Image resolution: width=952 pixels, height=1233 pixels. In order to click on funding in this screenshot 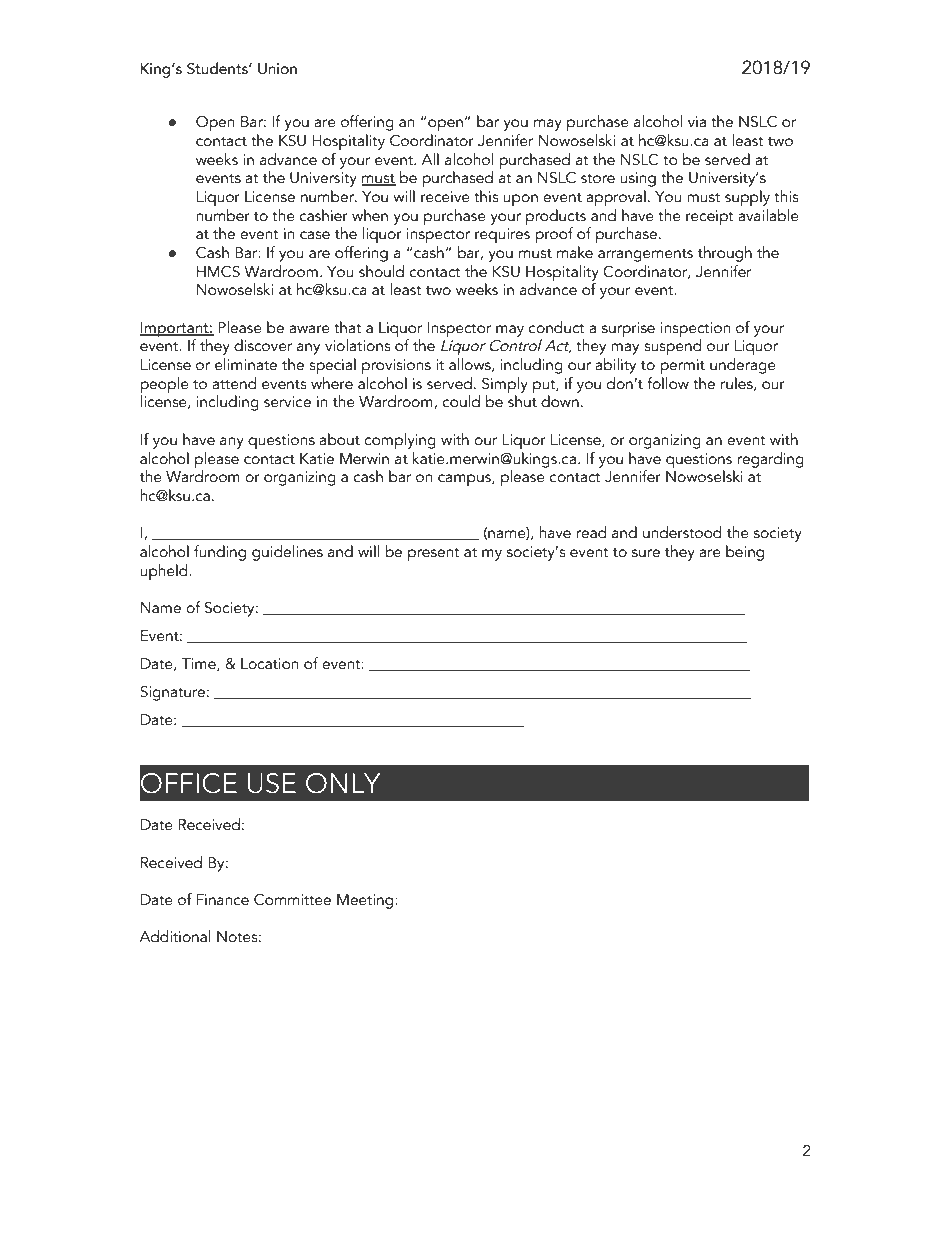, I will do `click(220, 553)`.
